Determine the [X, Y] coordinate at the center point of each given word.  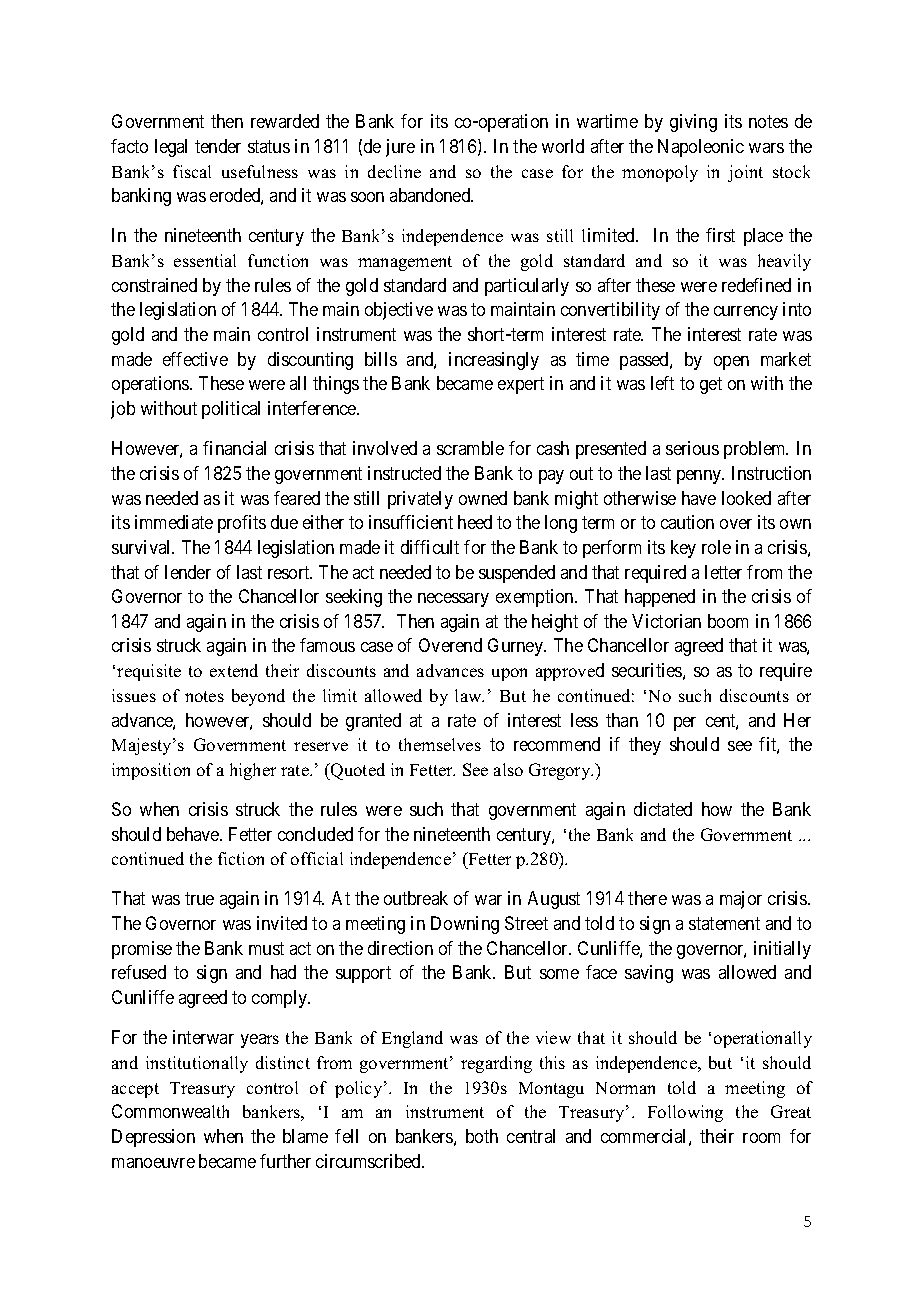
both [482, 1136]
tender [218, 146]
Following [685, 1113]
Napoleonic [701, 148]
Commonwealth [170, 1111]
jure [400, 148]
